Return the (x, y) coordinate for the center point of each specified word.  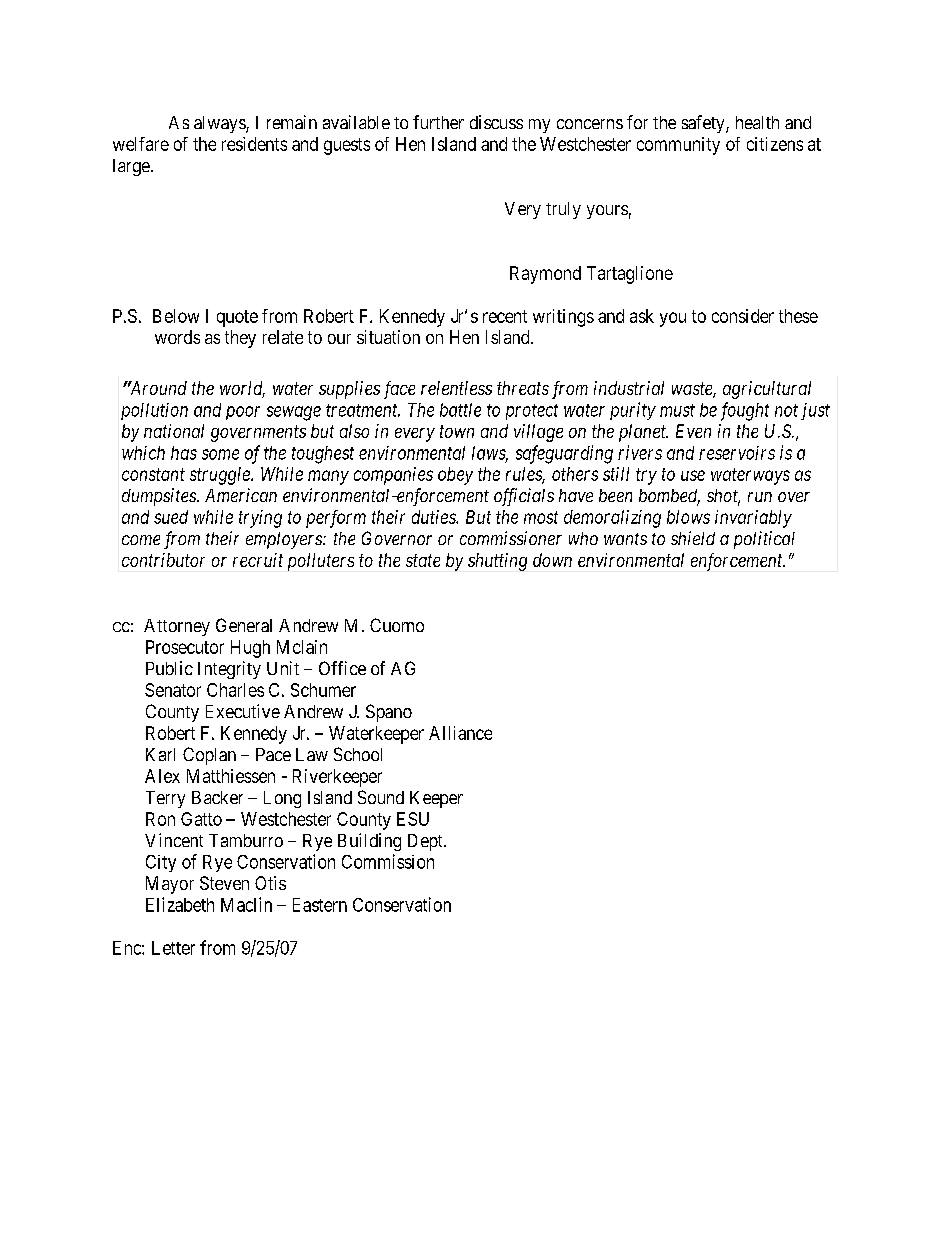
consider (743, 316)
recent (505, 316)
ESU (413, 819)
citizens (775, 144)
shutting (497, 562)
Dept (426, 842)
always (220, 124)
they (240, 339)
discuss (496, 122)
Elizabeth (180, 904)
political (764, 540)
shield (693, 538)
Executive (243, 711)
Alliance (460, 733)
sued (171, 517)
